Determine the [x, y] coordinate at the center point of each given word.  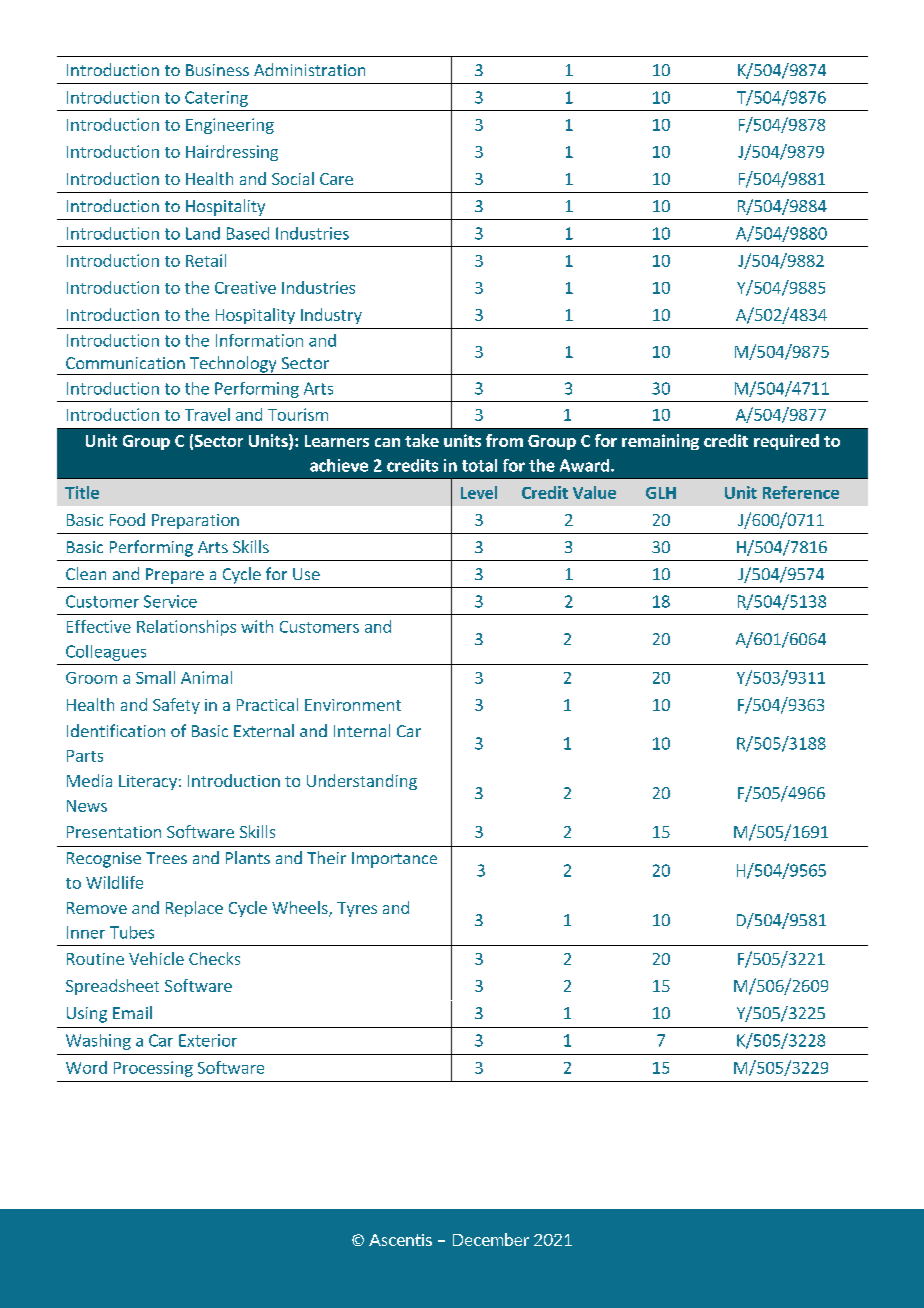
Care [336, 179]
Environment [353, 705]
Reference [801, 492]
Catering [216, 99]
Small [155, 677]
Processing [153, 1069]
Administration [309, 69]
